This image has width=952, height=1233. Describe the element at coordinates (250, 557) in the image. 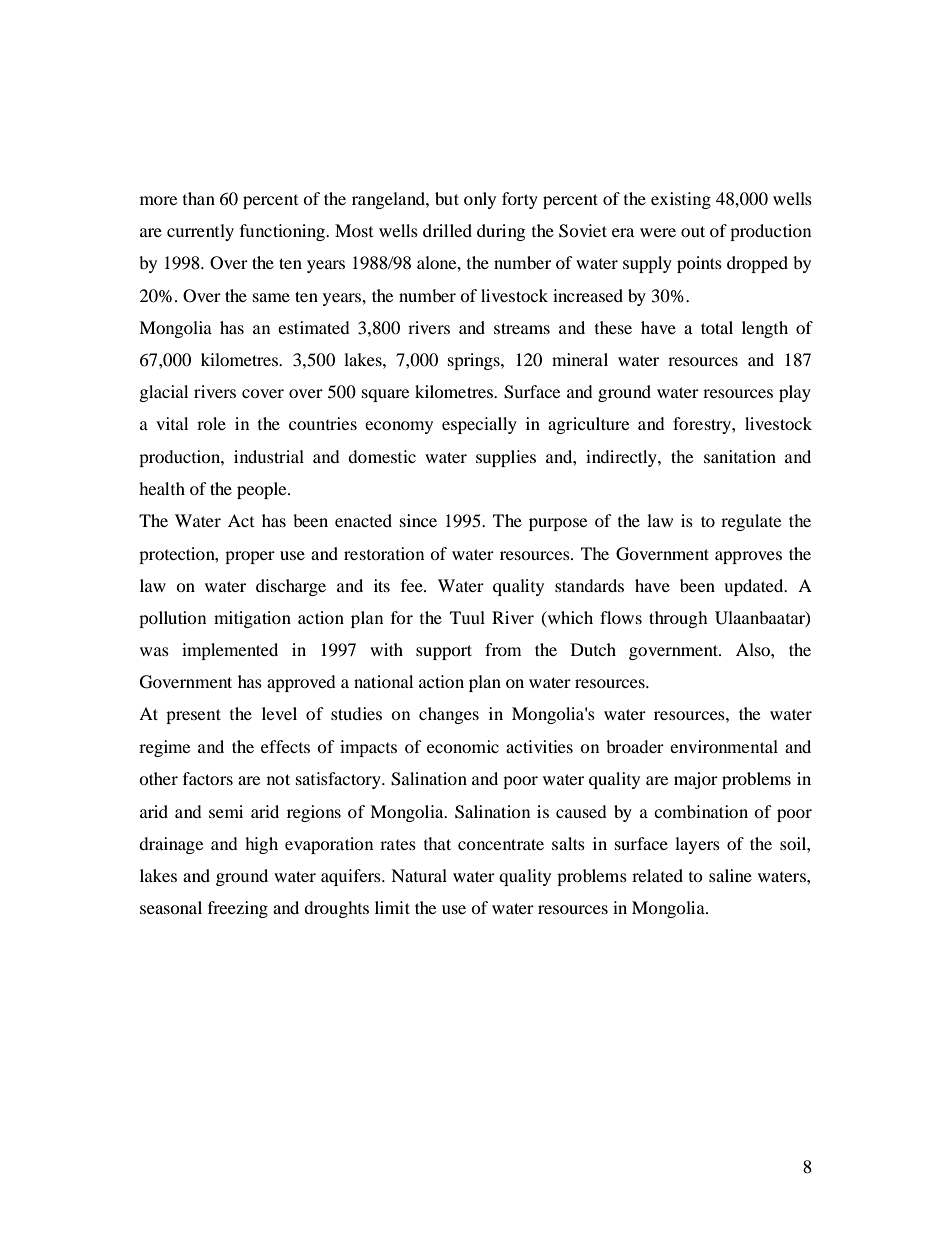

I see `proper` at that location.
